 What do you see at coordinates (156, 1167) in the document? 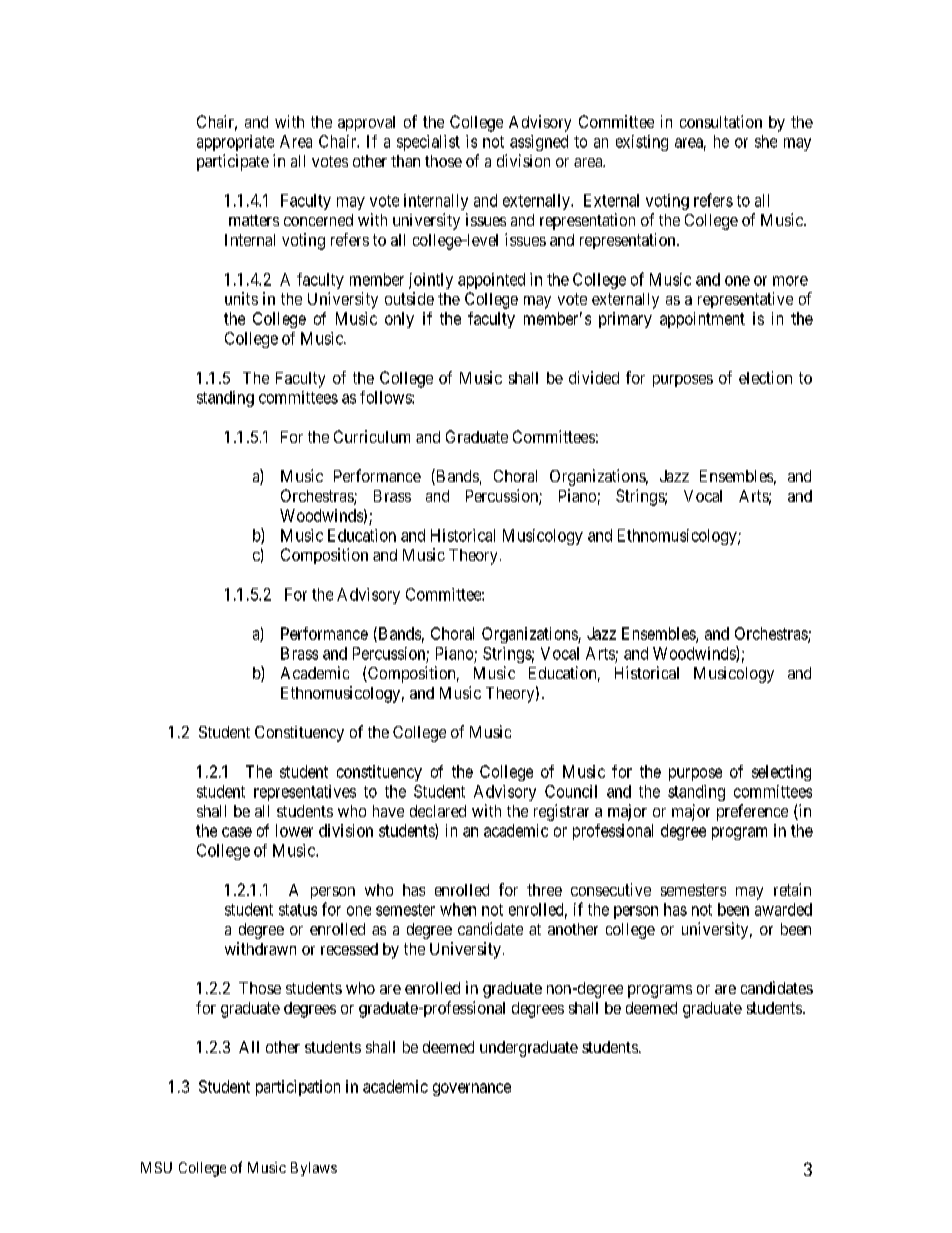
I see `MSU` at bounding box center [156, 1167].
